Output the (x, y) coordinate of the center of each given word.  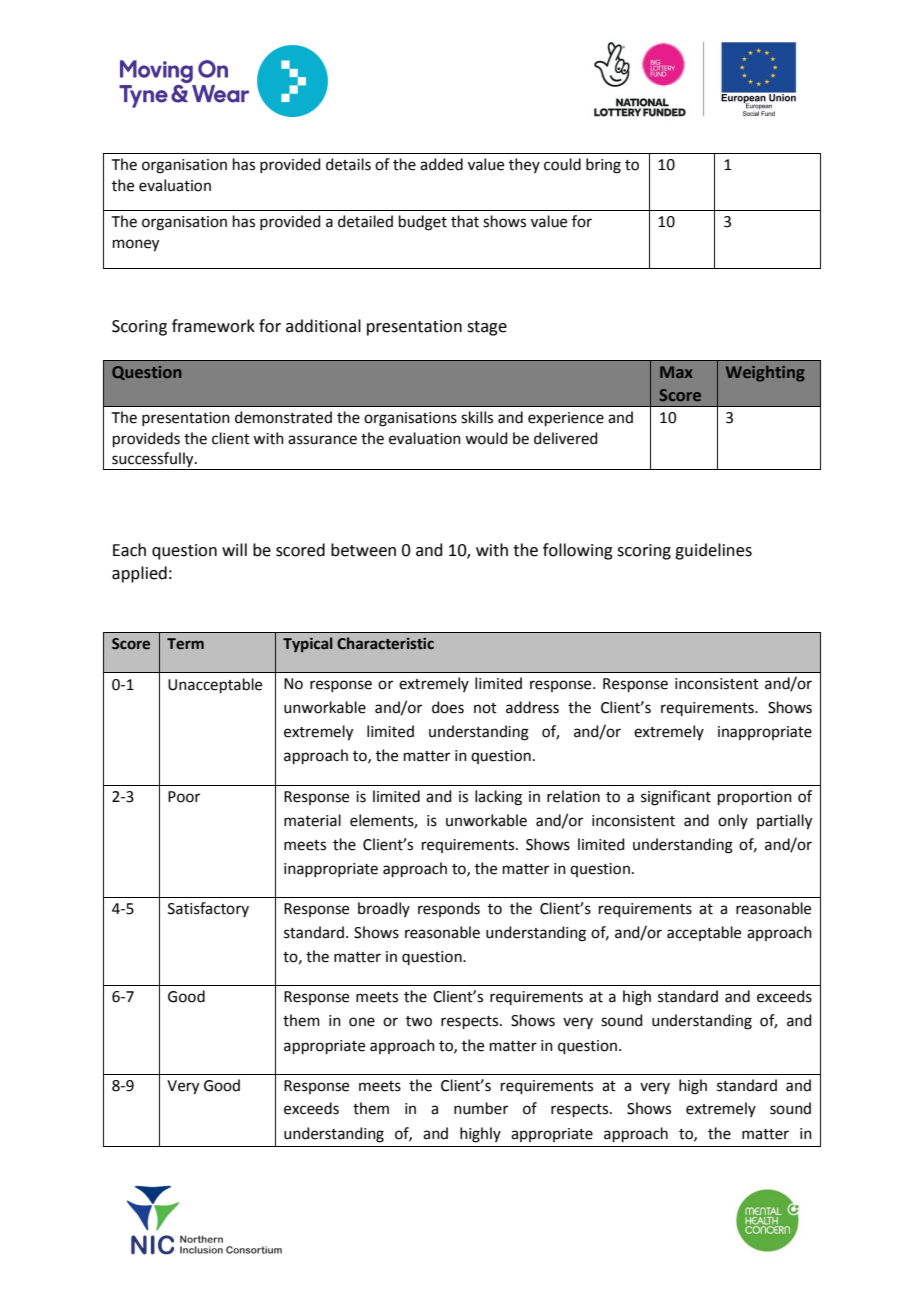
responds (449, 909)
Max (676, 372)
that (465, 221)
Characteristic (385, 643)
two (419, 1021)
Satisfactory (208, 909)
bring (603, 166)
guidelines (713, 551)
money (136, 245)
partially (784, 822)
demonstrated (283, 417)
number (481, 1108)
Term (185, 644)
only (733, 821)
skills (477, 417)
